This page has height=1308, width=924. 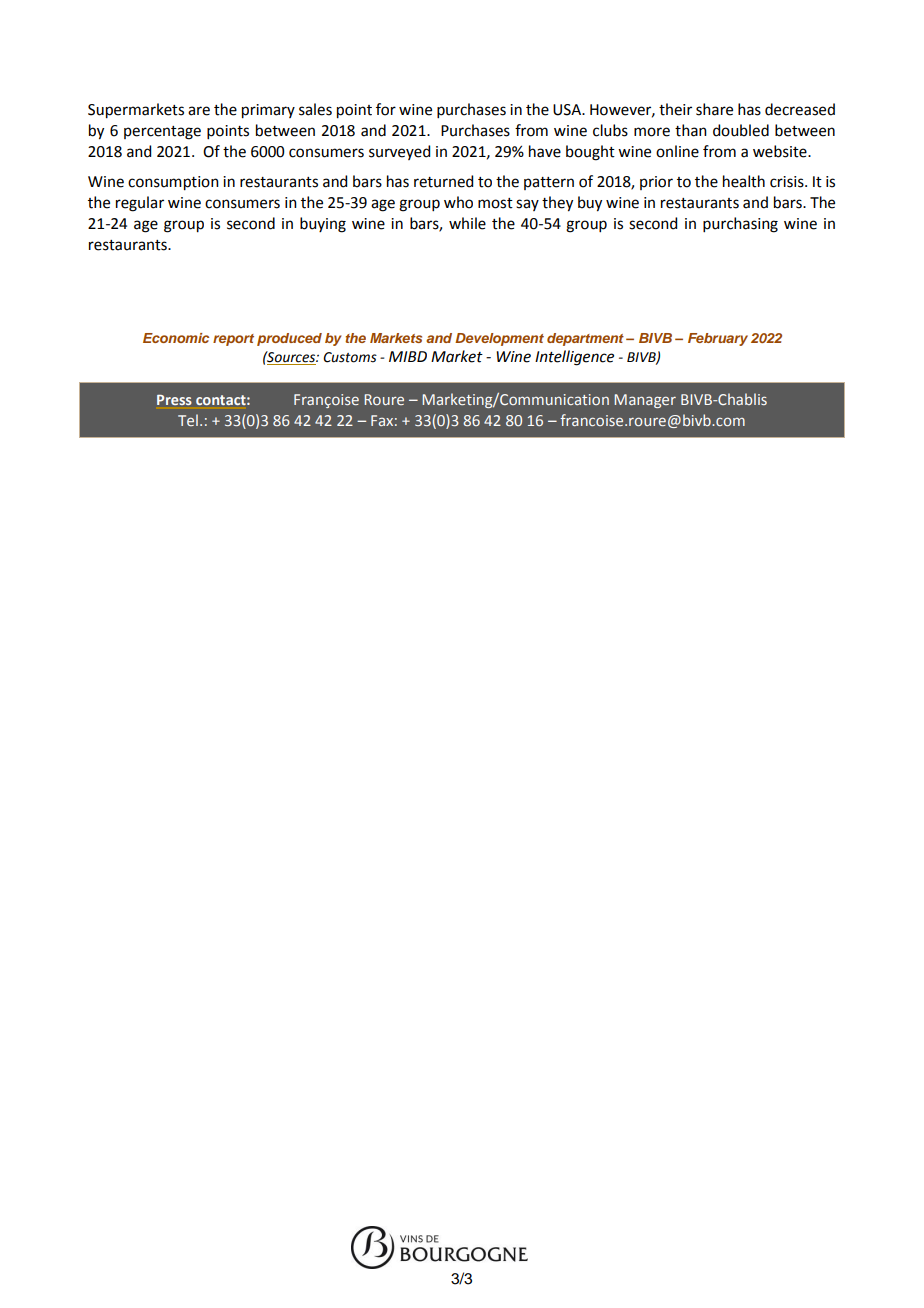 I want to click on while, so click(x=467, y=223).
